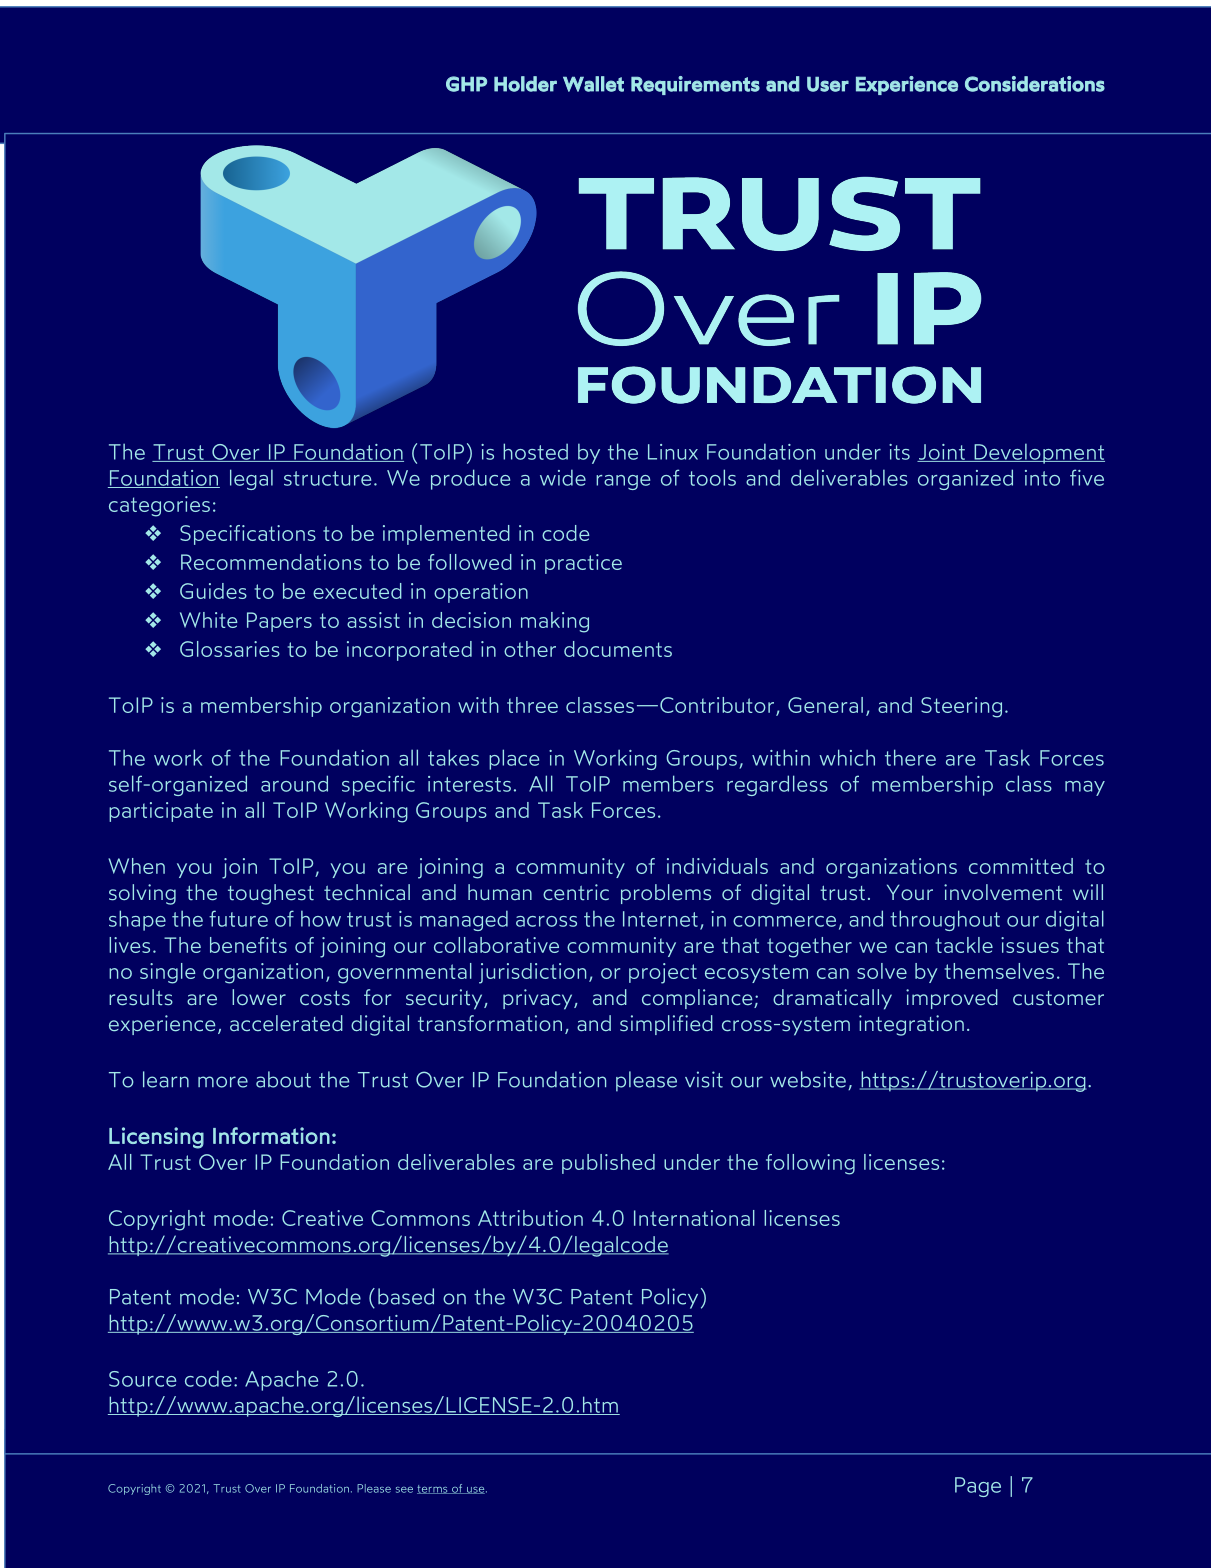 The height and width of the screenshot is (1568, 1211). Describe the element at coordinates (810, 1164) in the screenshot. I see `following` at that location.
